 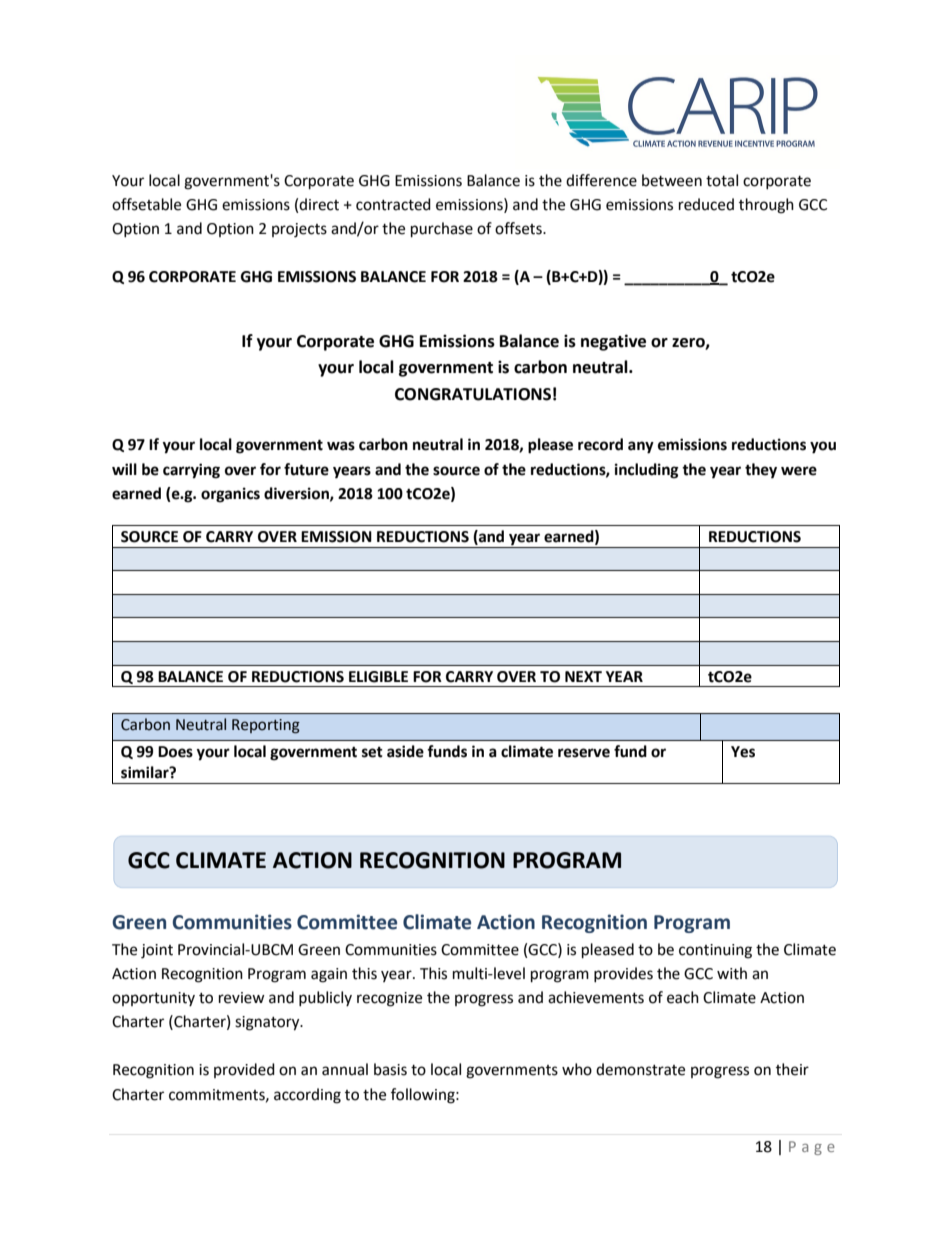 What do you see at coordinates (442, 230) in the screenshot?
I see `purchase` at bounding box center [442, 230].
